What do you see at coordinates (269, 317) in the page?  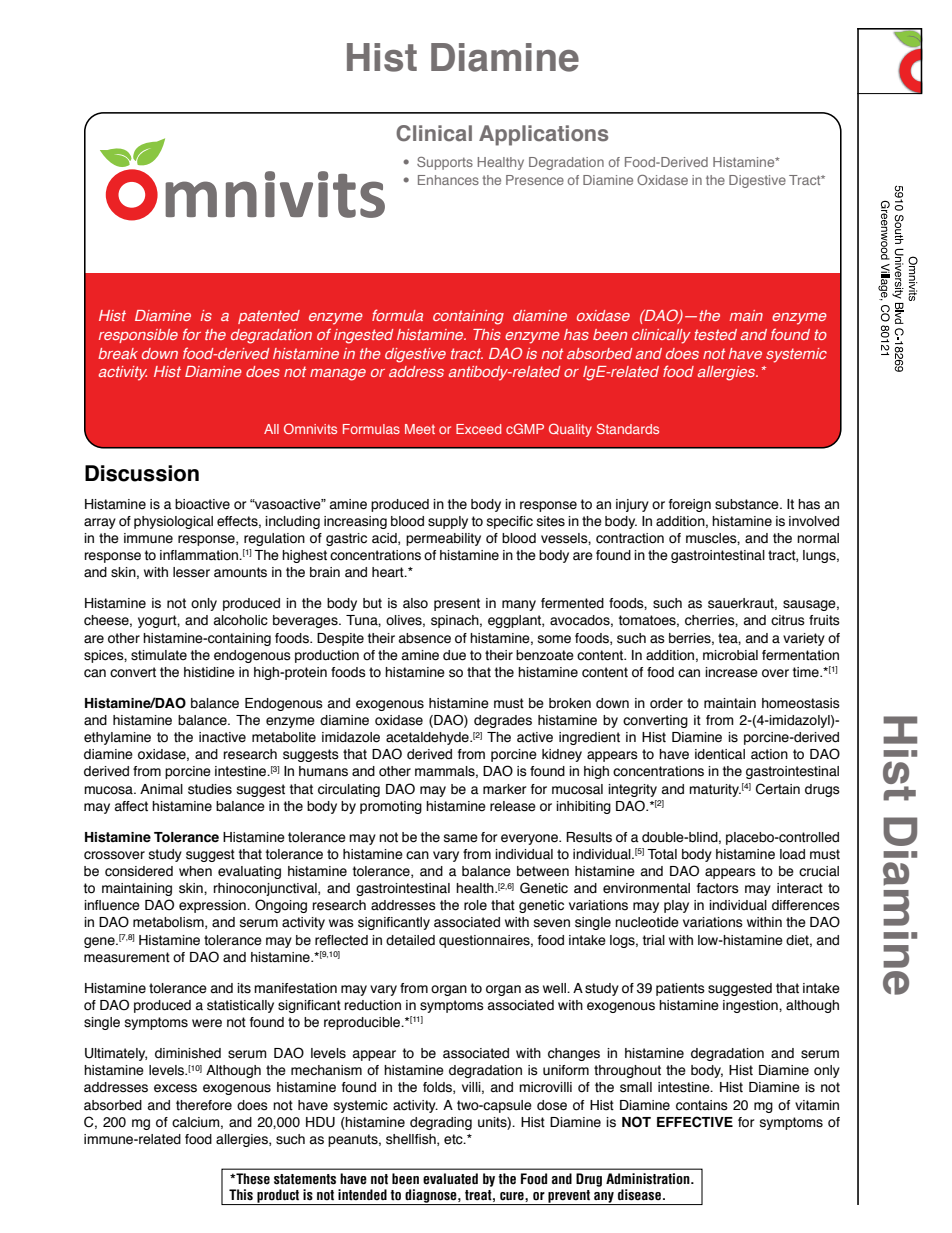 I see `patented` at bounding box center [269, 317].
